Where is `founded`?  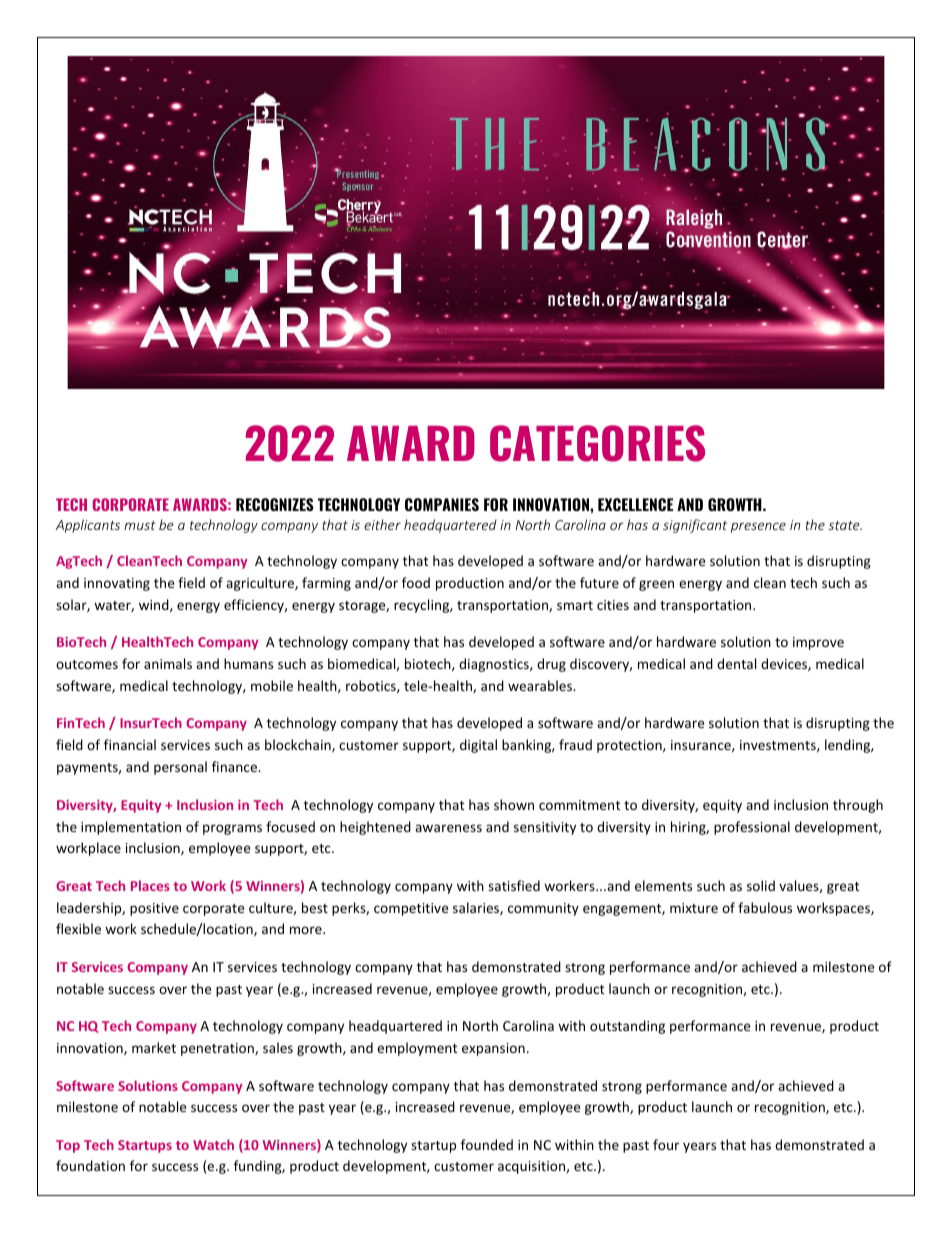 founded is located at coordinates (487, 1144).
